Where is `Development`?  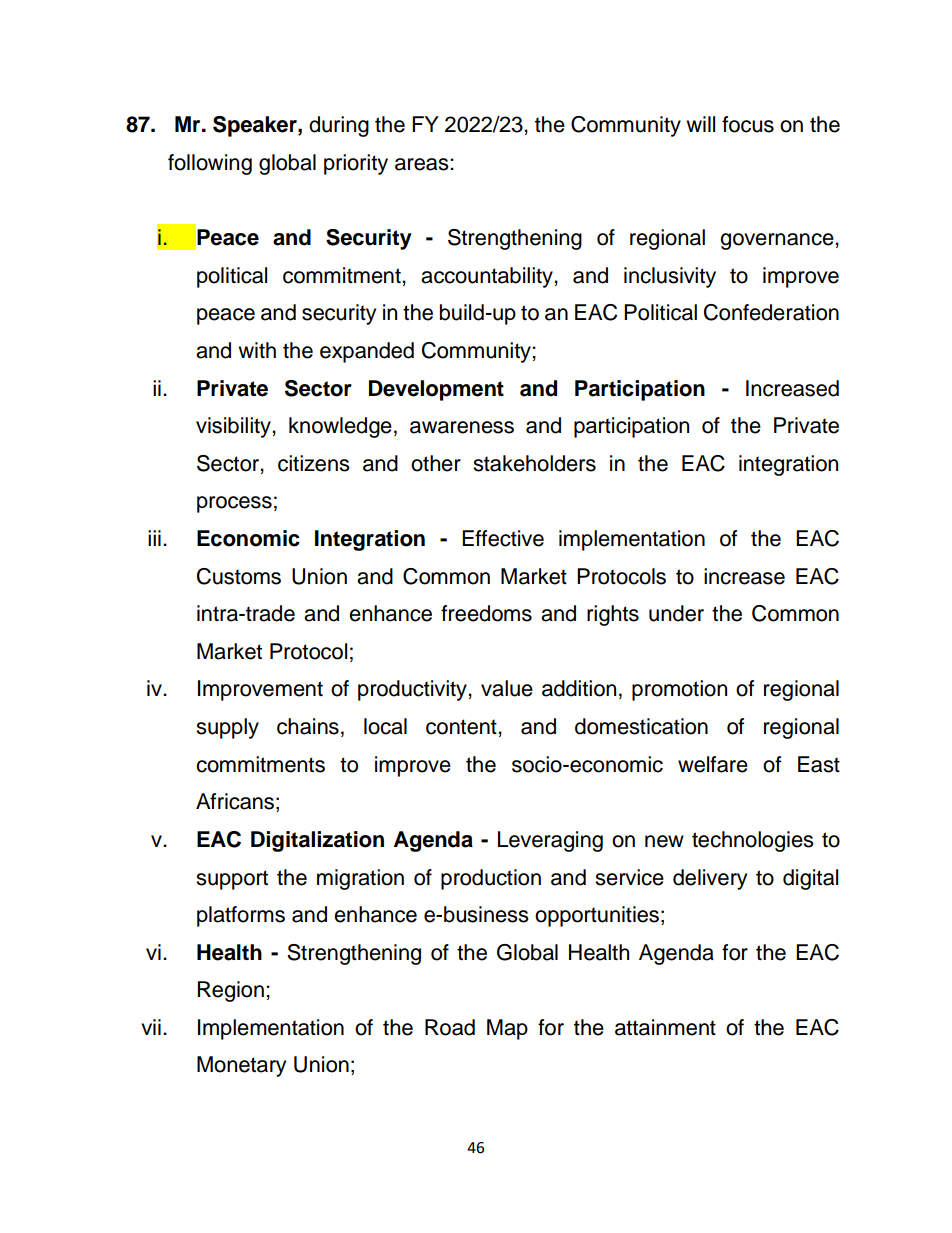 Development is located at coordinates (436, 390).
